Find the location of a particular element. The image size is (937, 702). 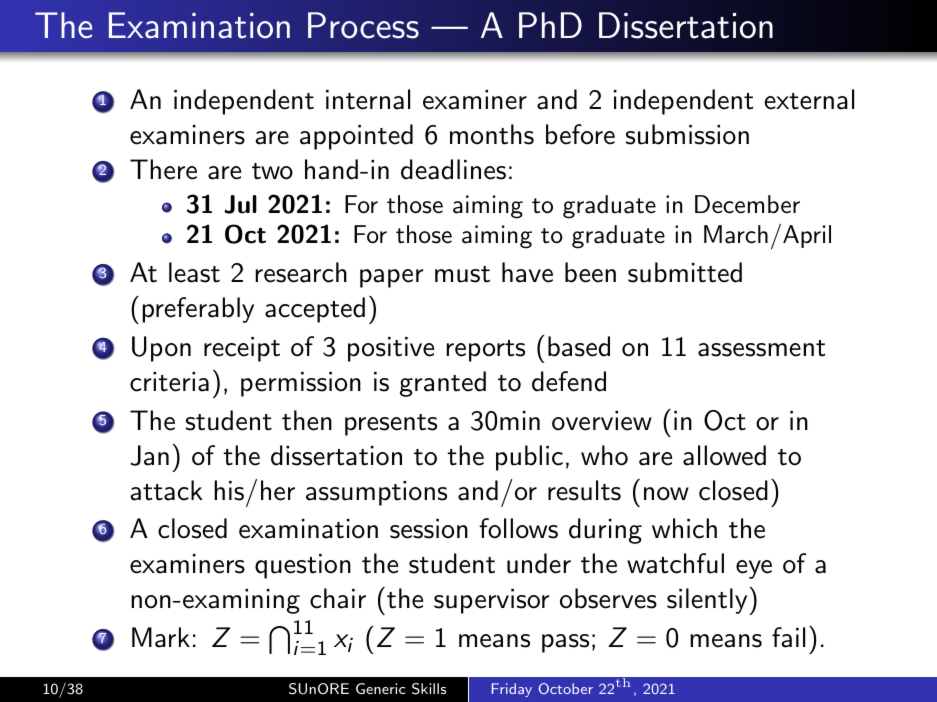

attack is located at coordinates (166, 490).
